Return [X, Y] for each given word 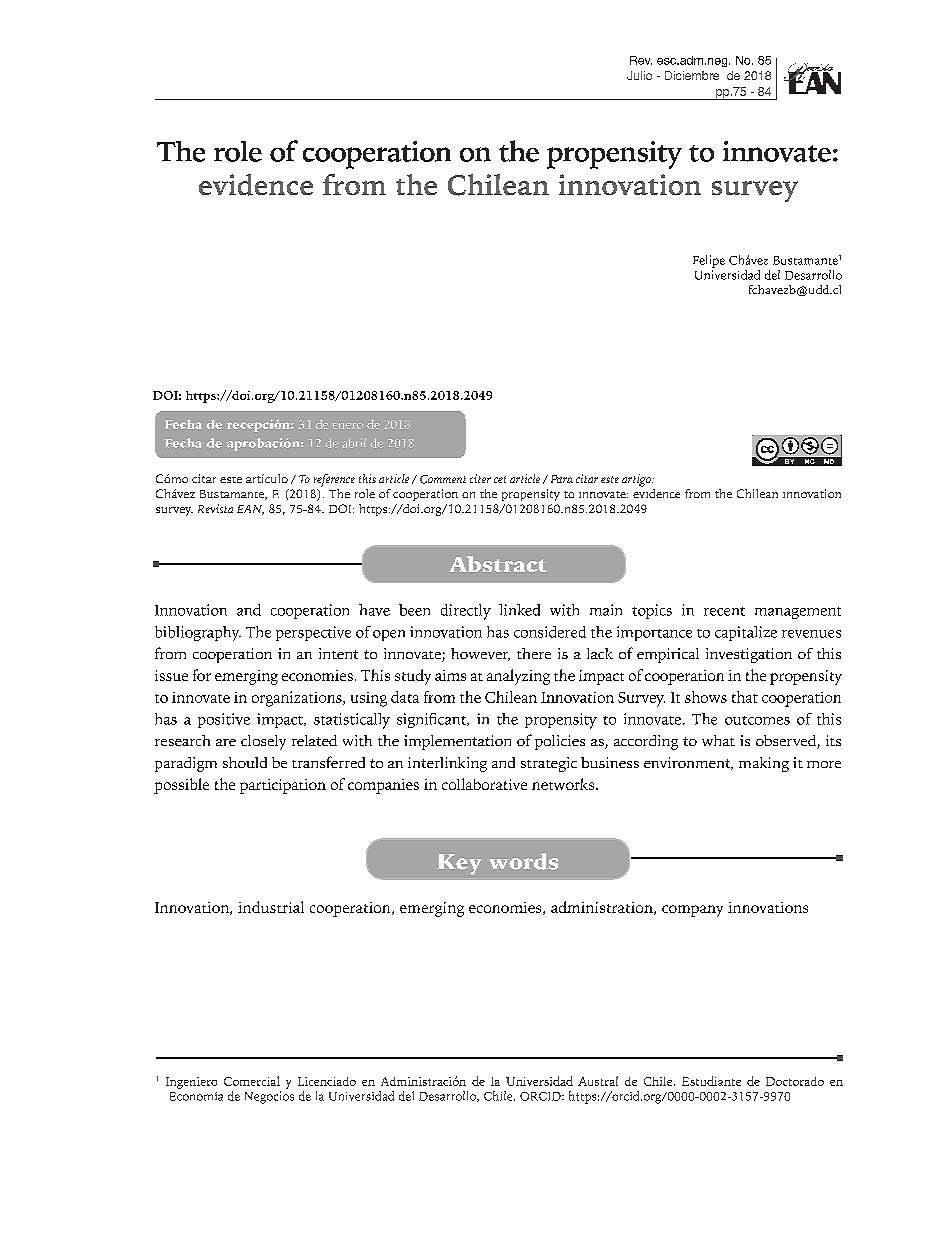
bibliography [198, 633]
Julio [639, 75]
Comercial [252, 1081]
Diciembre [692, 75]
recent [724, 611]
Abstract [498, 564]
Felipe [709, 261]
